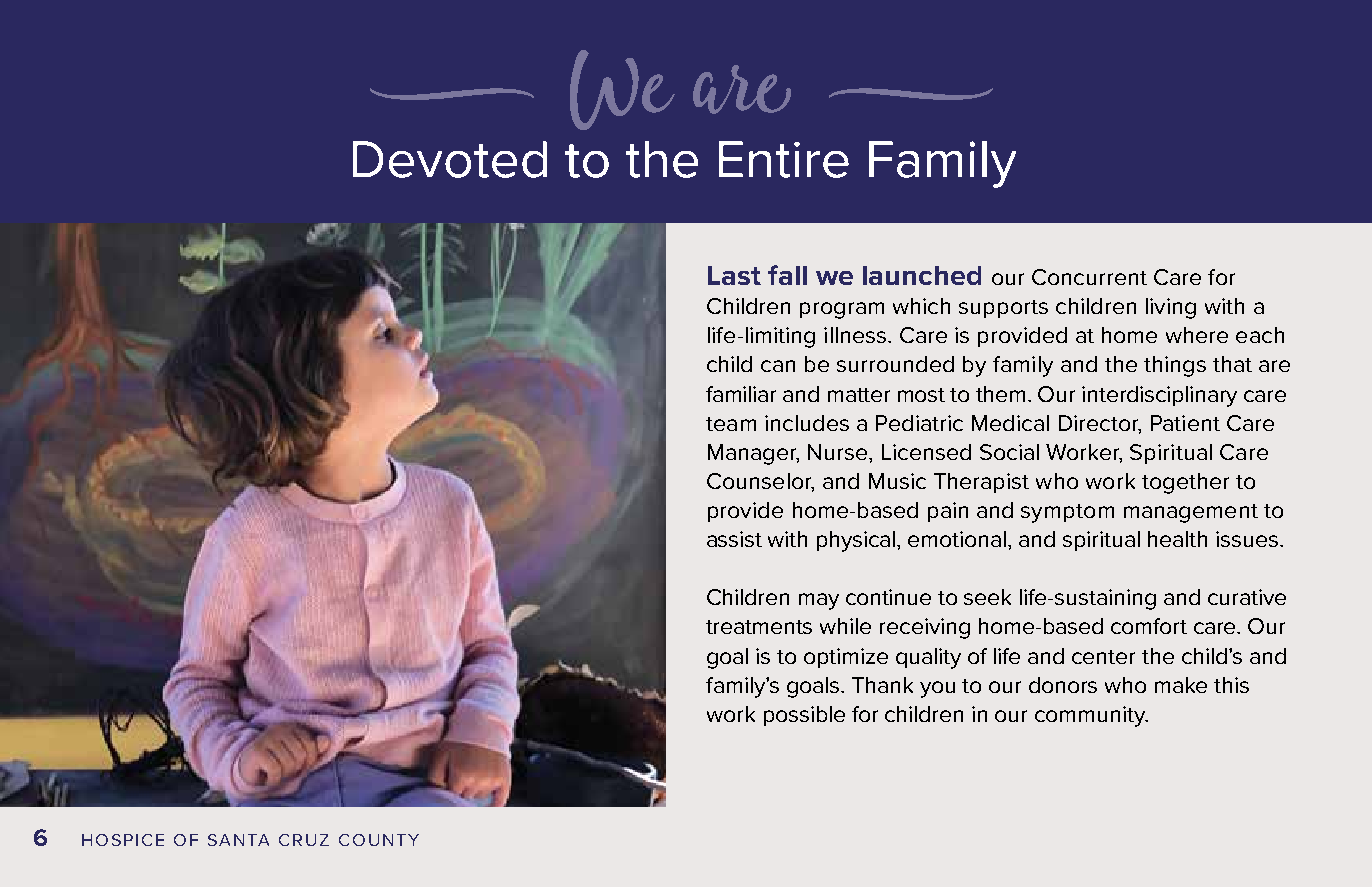 The width and height of the screenshot is (1372, 887). What do you see at coordinates (1089, 277) in the screenshot?
I see `Concurrent` at bounding box center [1089, 277].
